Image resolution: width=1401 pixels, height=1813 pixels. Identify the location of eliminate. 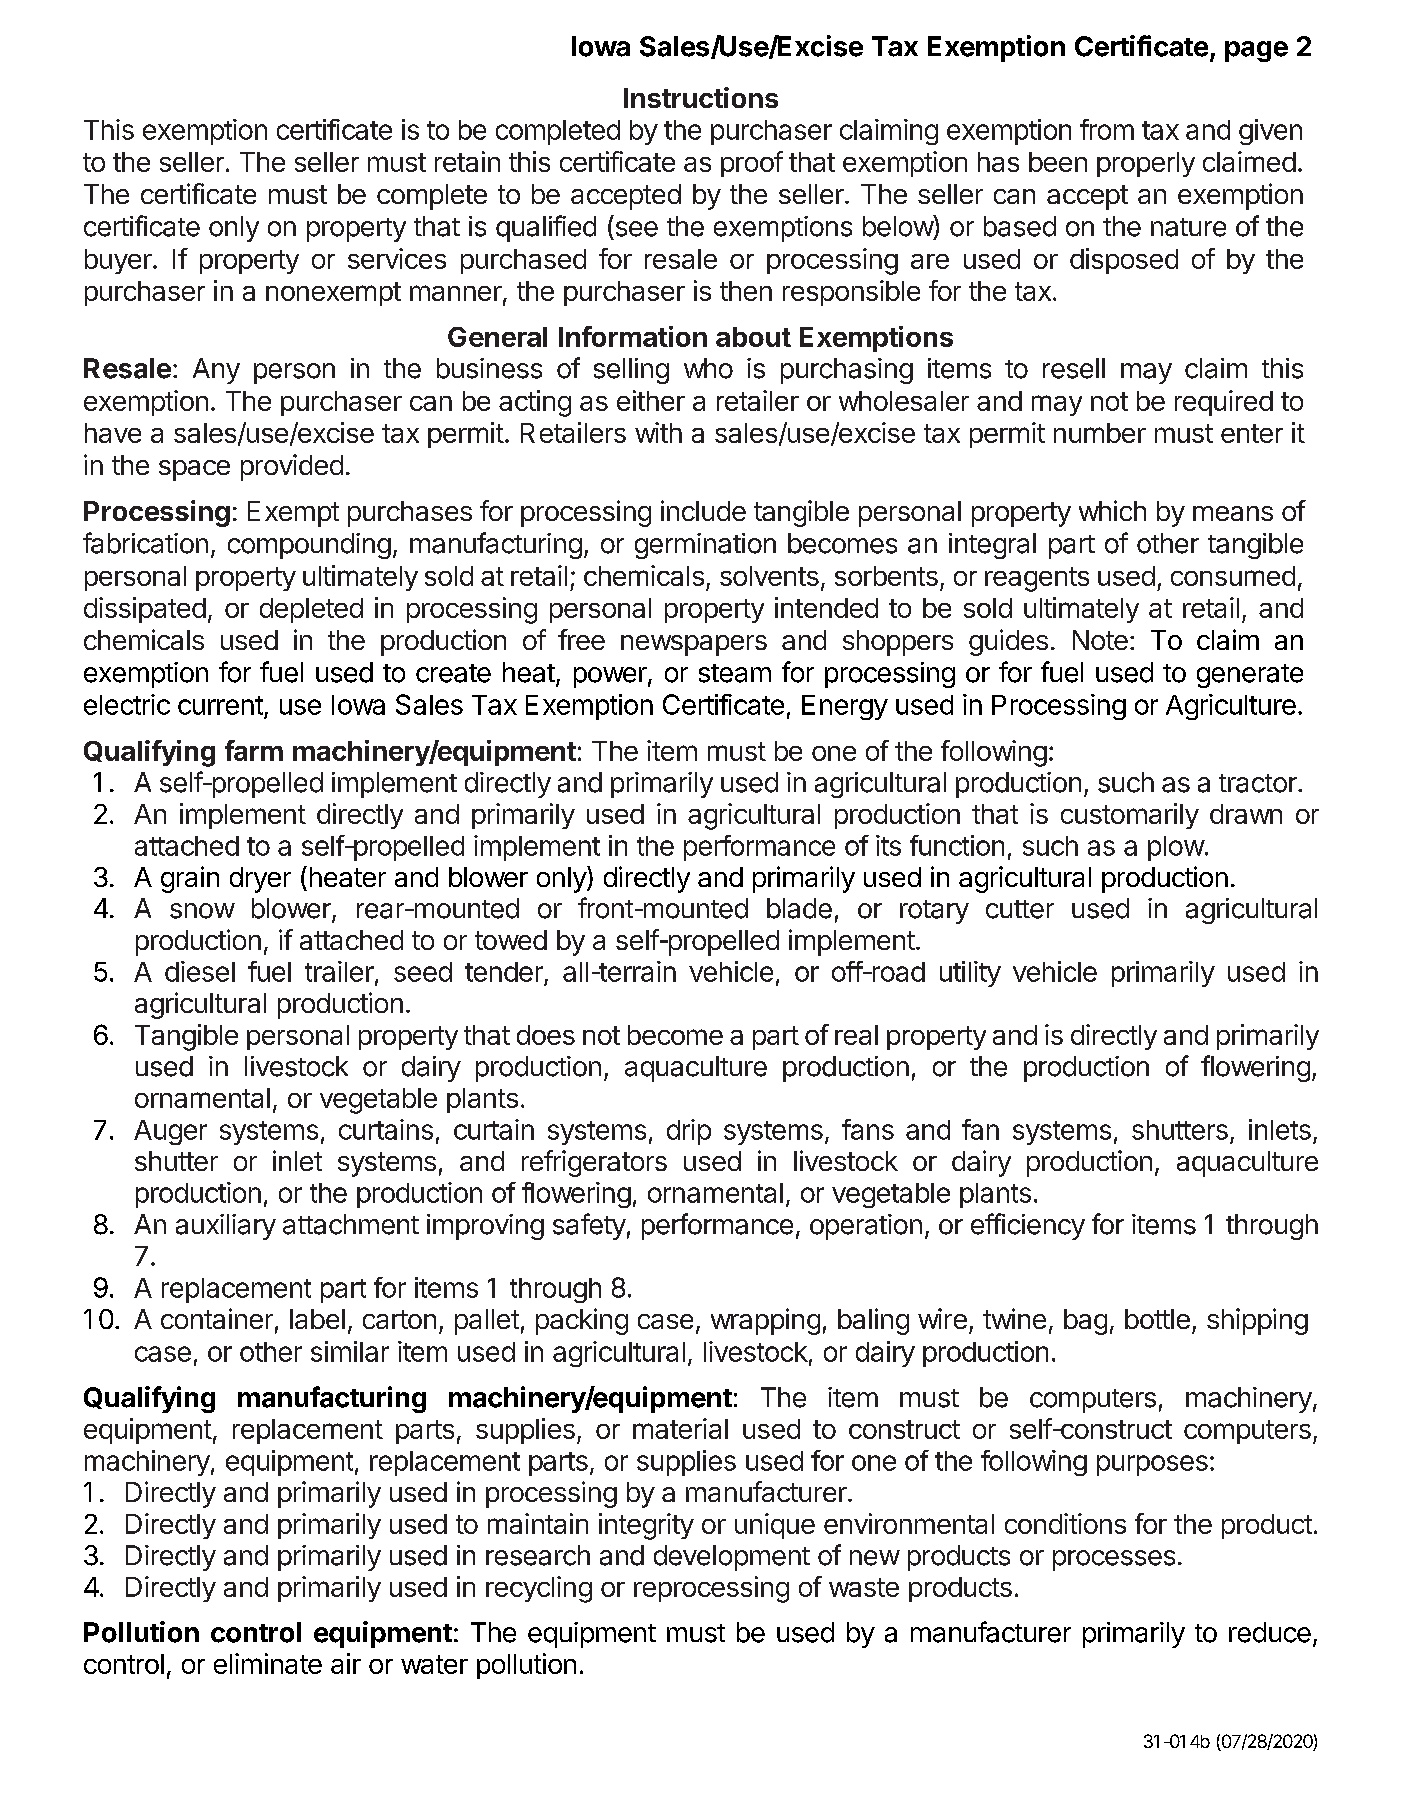
(268, 1663).
